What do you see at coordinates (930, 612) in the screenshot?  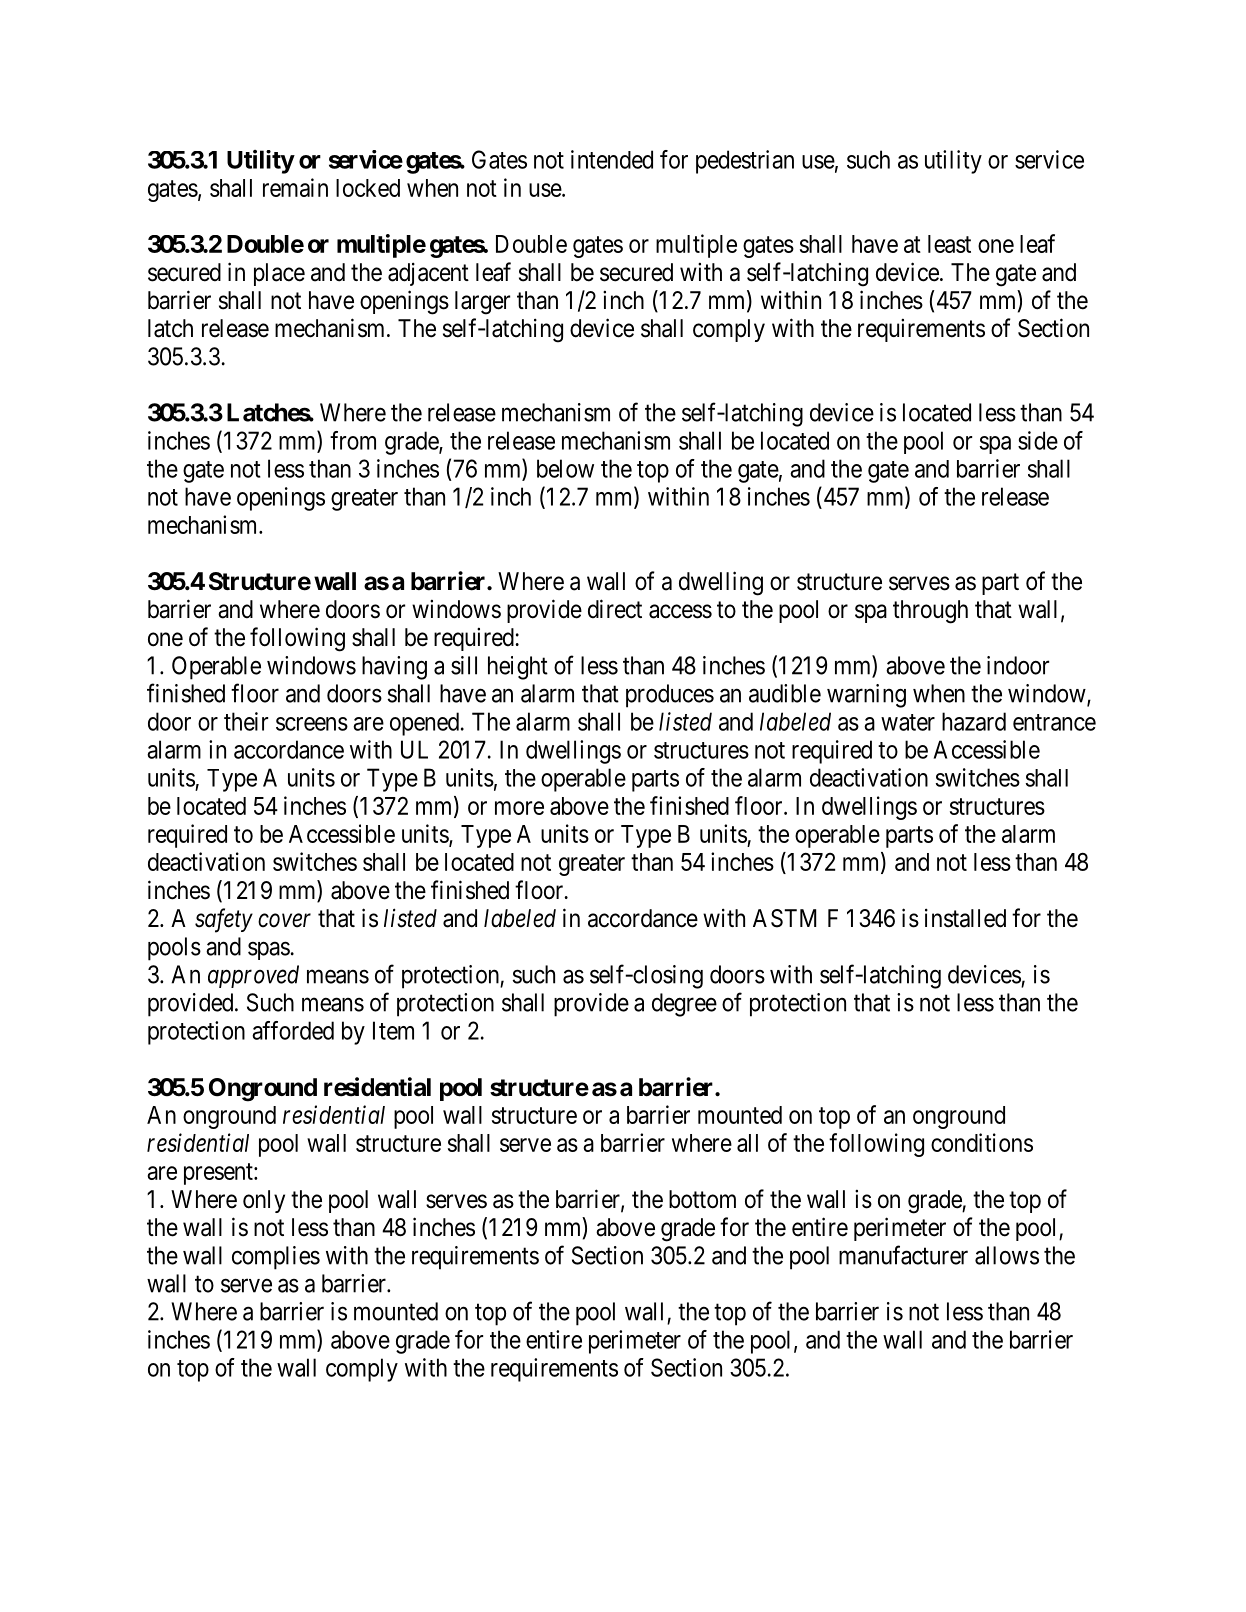 I see `through` at bounding box center [930, 612].
